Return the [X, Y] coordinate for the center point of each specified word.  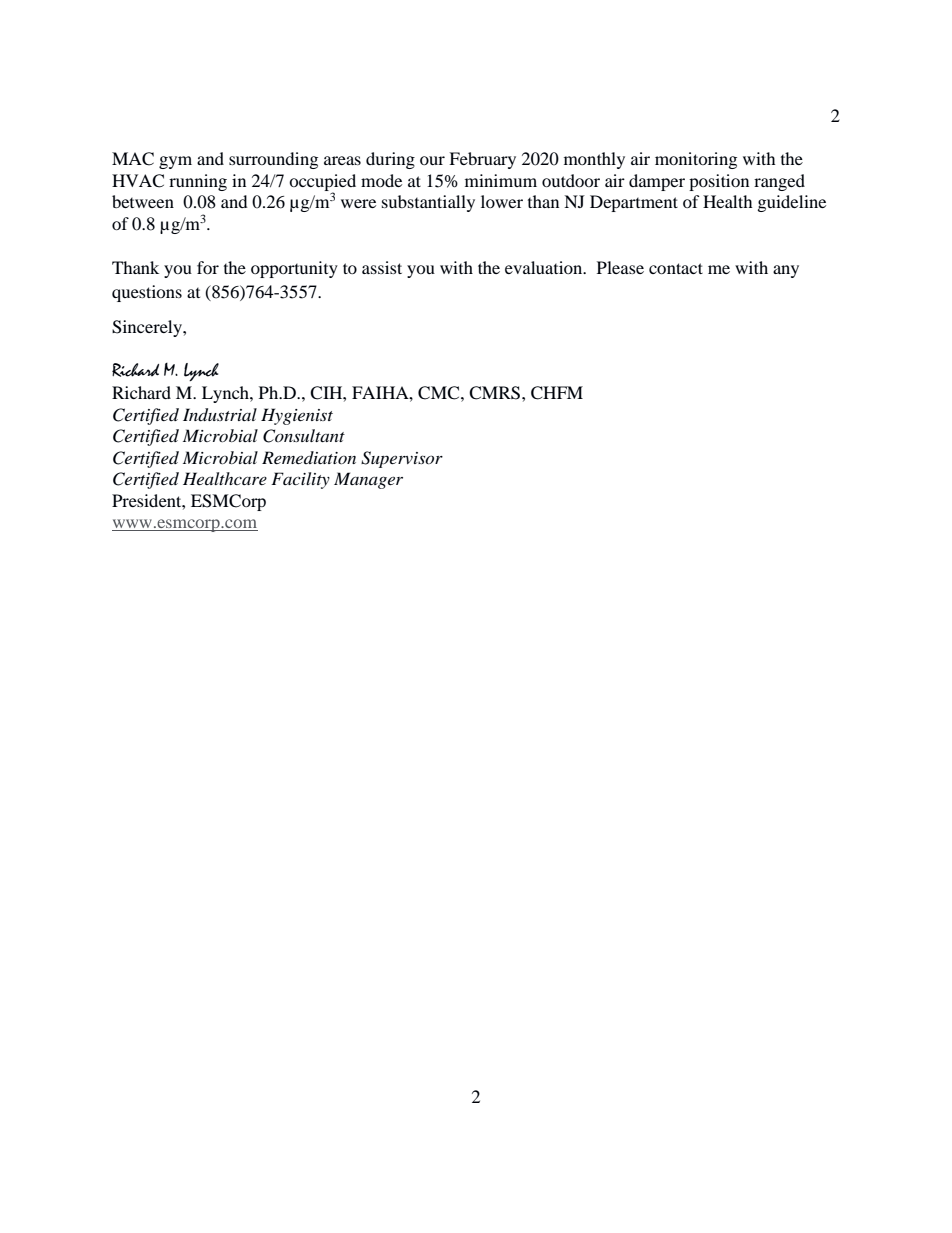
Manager [368, 480]
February [482, 160]
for [208, 267]
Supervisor [402, 459]
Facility [300, 480]
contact [676, 268]
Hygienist [297, 416]
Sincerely [148, 328]
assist [382, 267]
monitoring [696, 160]
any [786, 271]
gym [175, 162]
